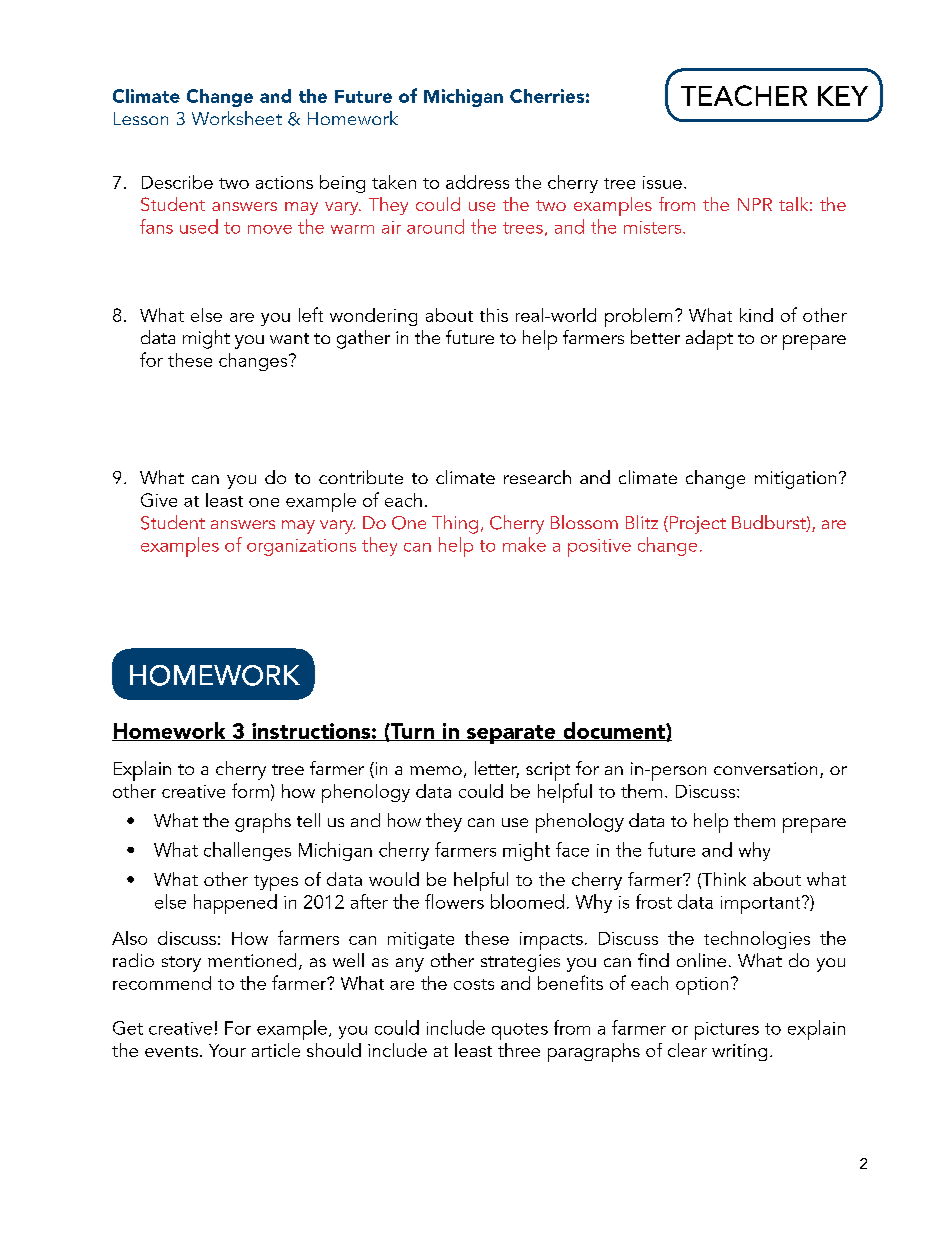 The image size is (952, 1233). I want to click on tell, so click(308, 820).
